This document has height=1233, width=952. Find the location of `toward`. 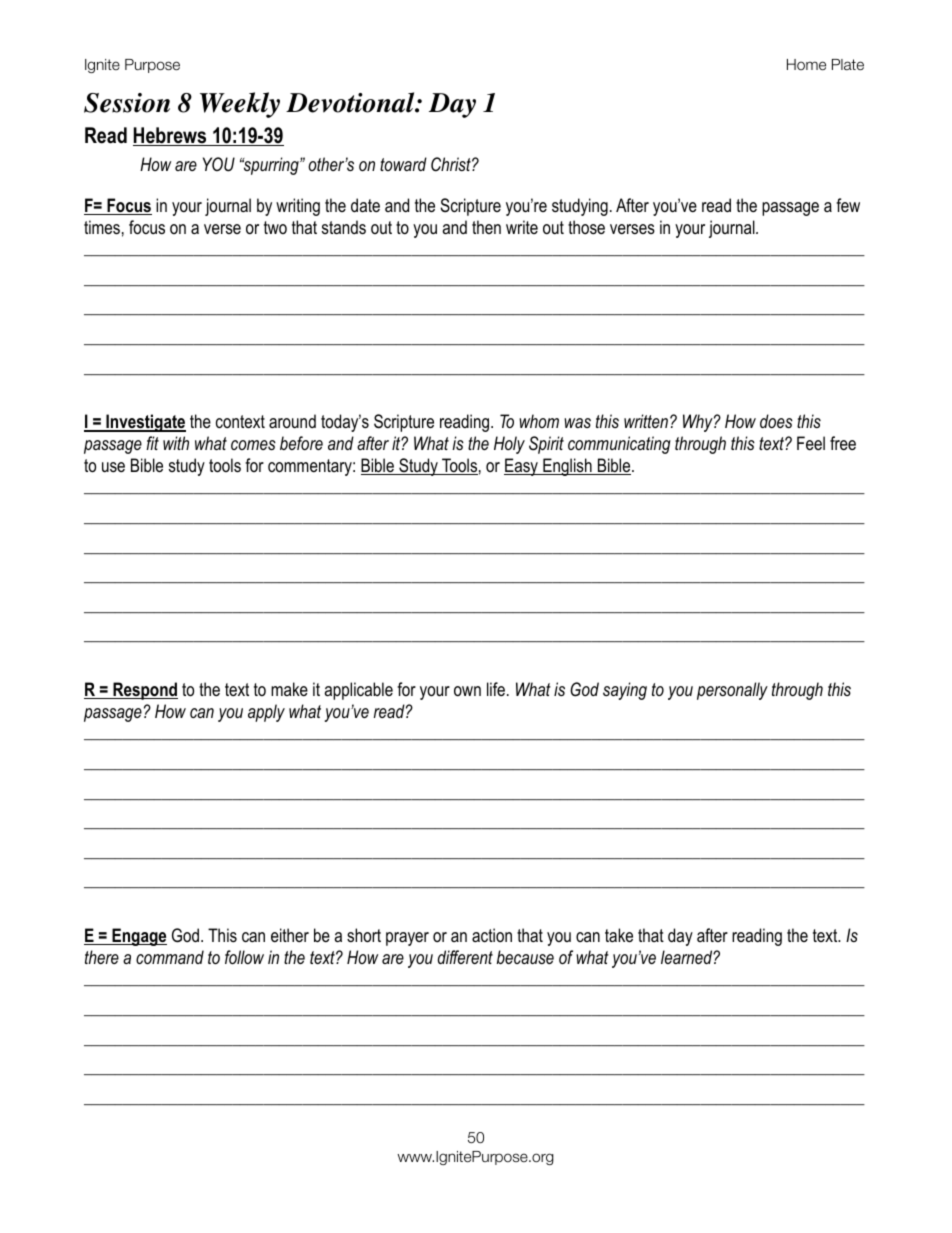

toward is located at coordinates (403, 164).
